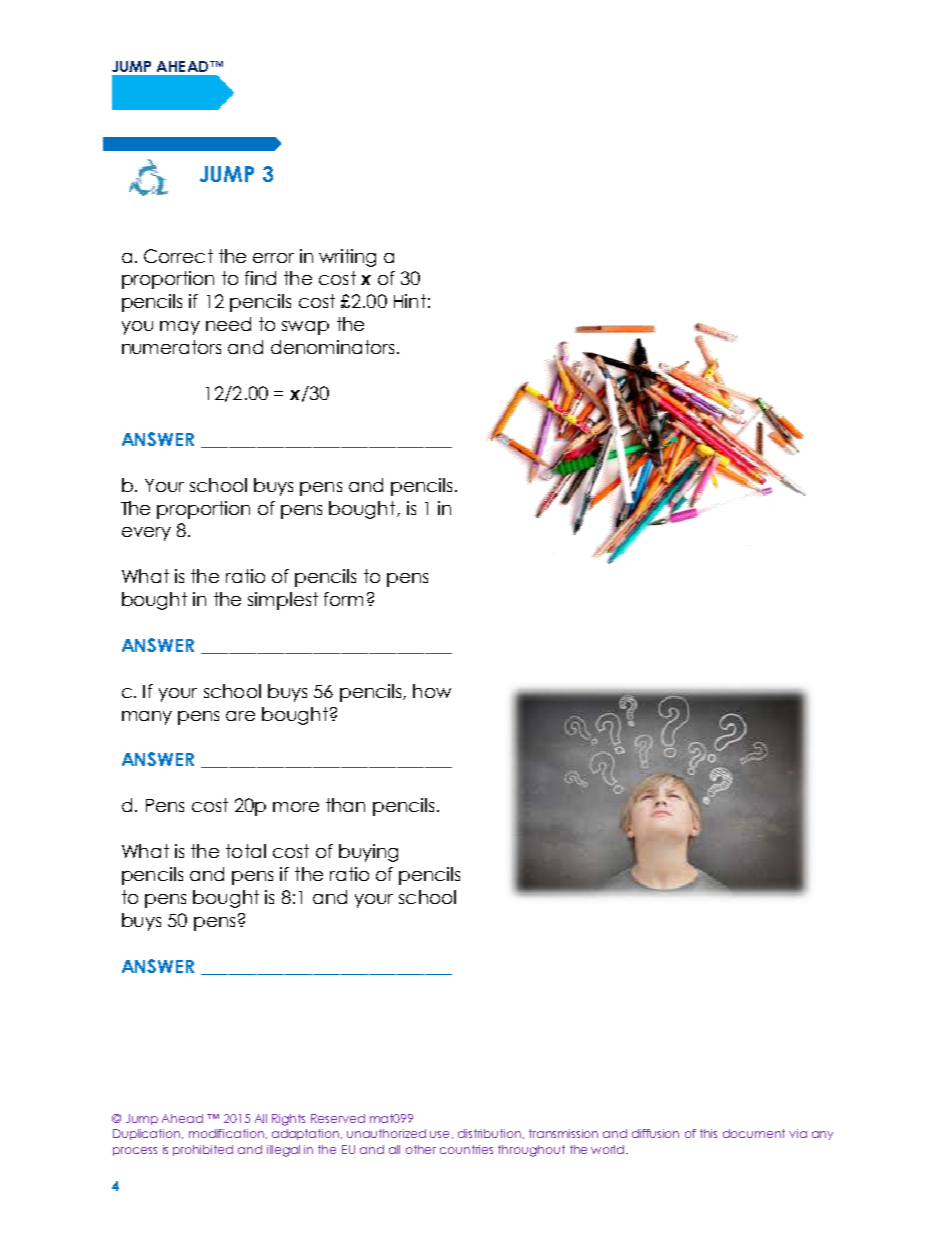 Image resolution: width=952 pixels, height=1233 pixels. What do you see at coordinates (347, 258) in the document?
I see `writing` at bounding box center [347, 258].
